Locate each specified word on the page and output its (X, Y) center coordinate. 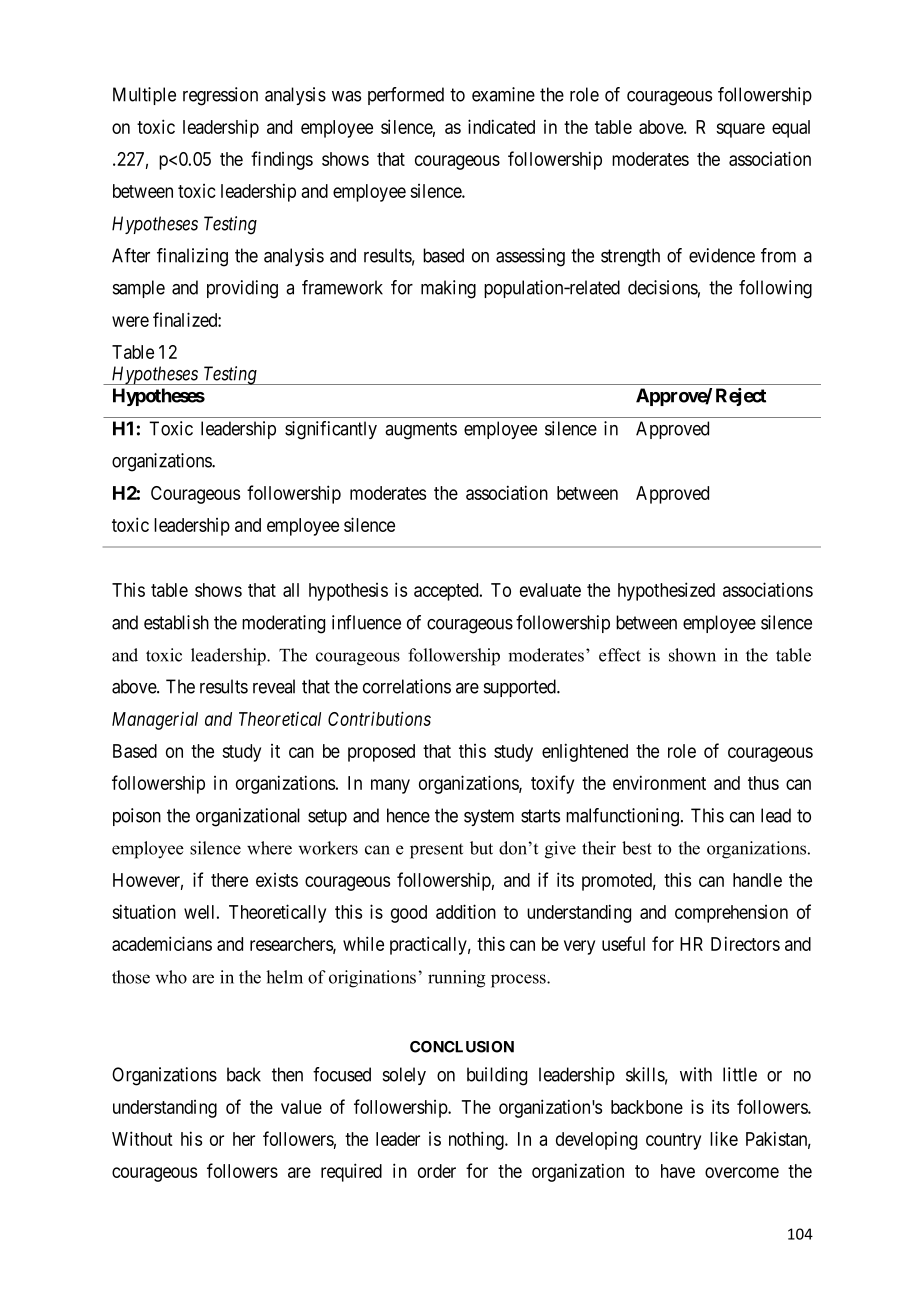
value (301, 1107)
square (740, 130)
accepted (447, 592)
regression (220, 96)
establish (176, 622)
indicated (501, 126)
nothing (477, 1140)
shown (692, 655)
